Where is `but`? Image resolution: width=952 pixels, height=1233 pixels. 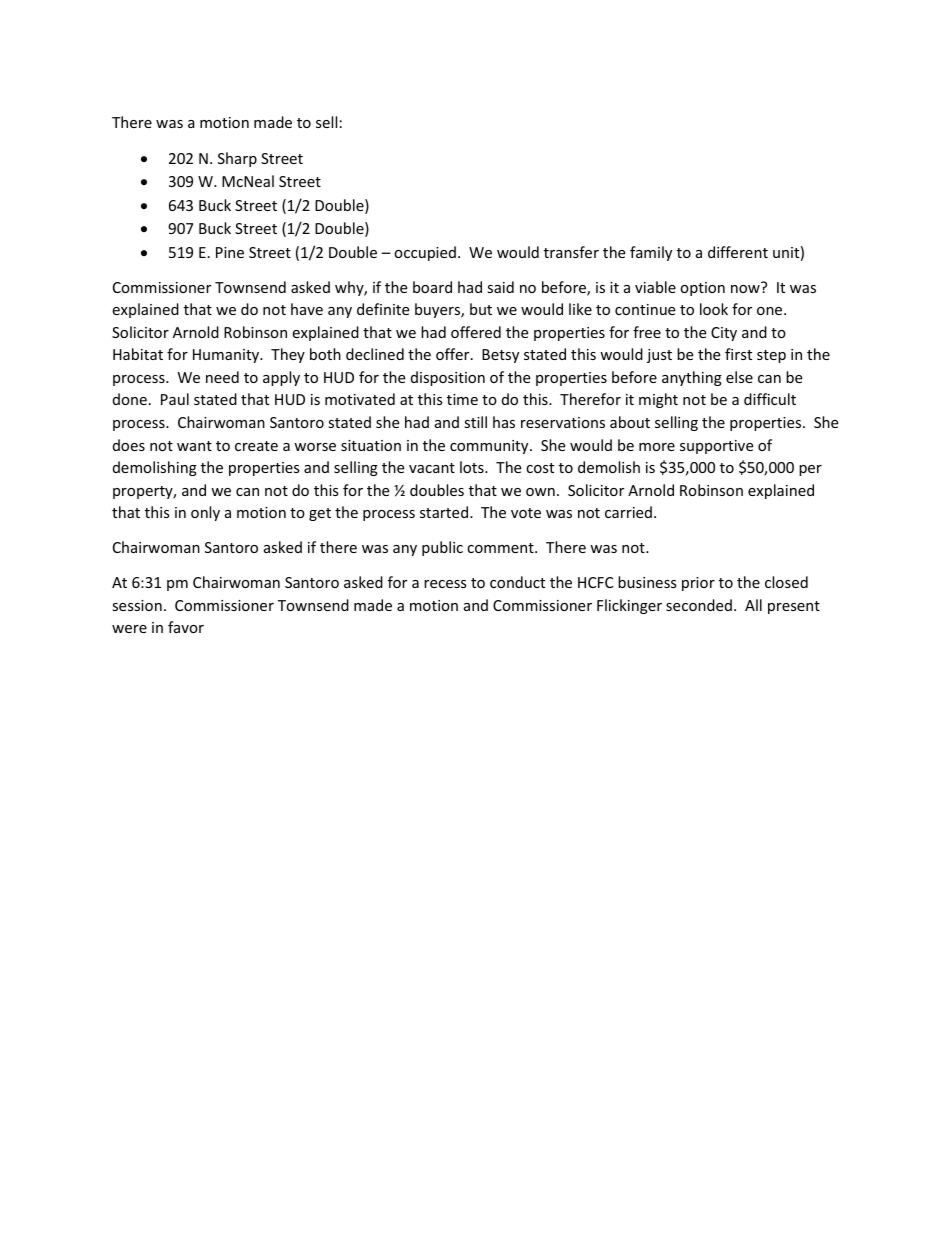
but is located at coordinates (481, 309).
